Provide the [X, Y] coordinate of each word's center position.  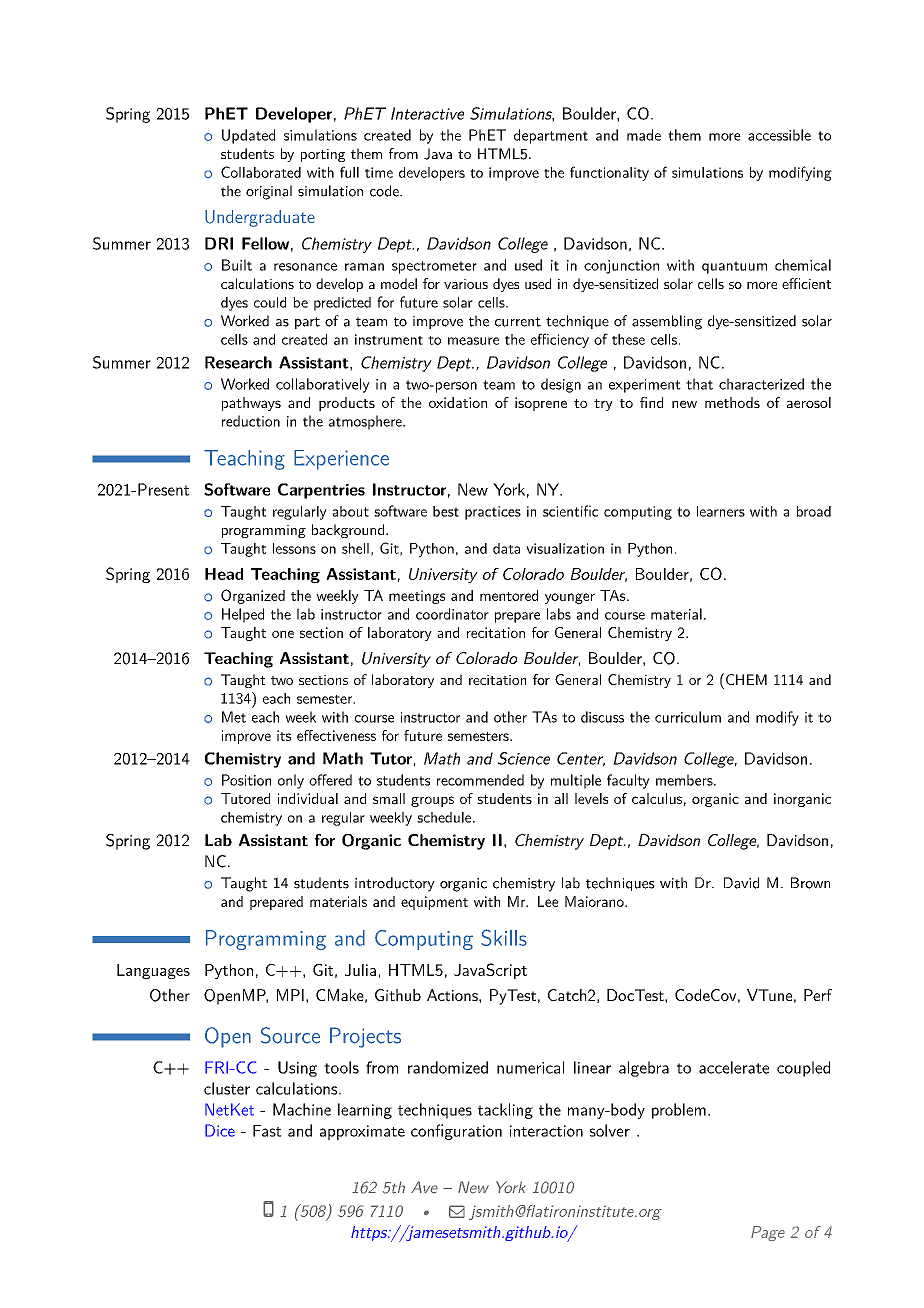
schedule [444, 817]
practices [493, 513]
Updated [248, 136]
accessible [779, 135]
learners [721, 511]
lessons [294, 548]
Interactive [427, 113]
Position [246, 780]
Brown [810, 883]
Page [768, 1233]
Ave [424, 1187]
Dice [220, 1130]
